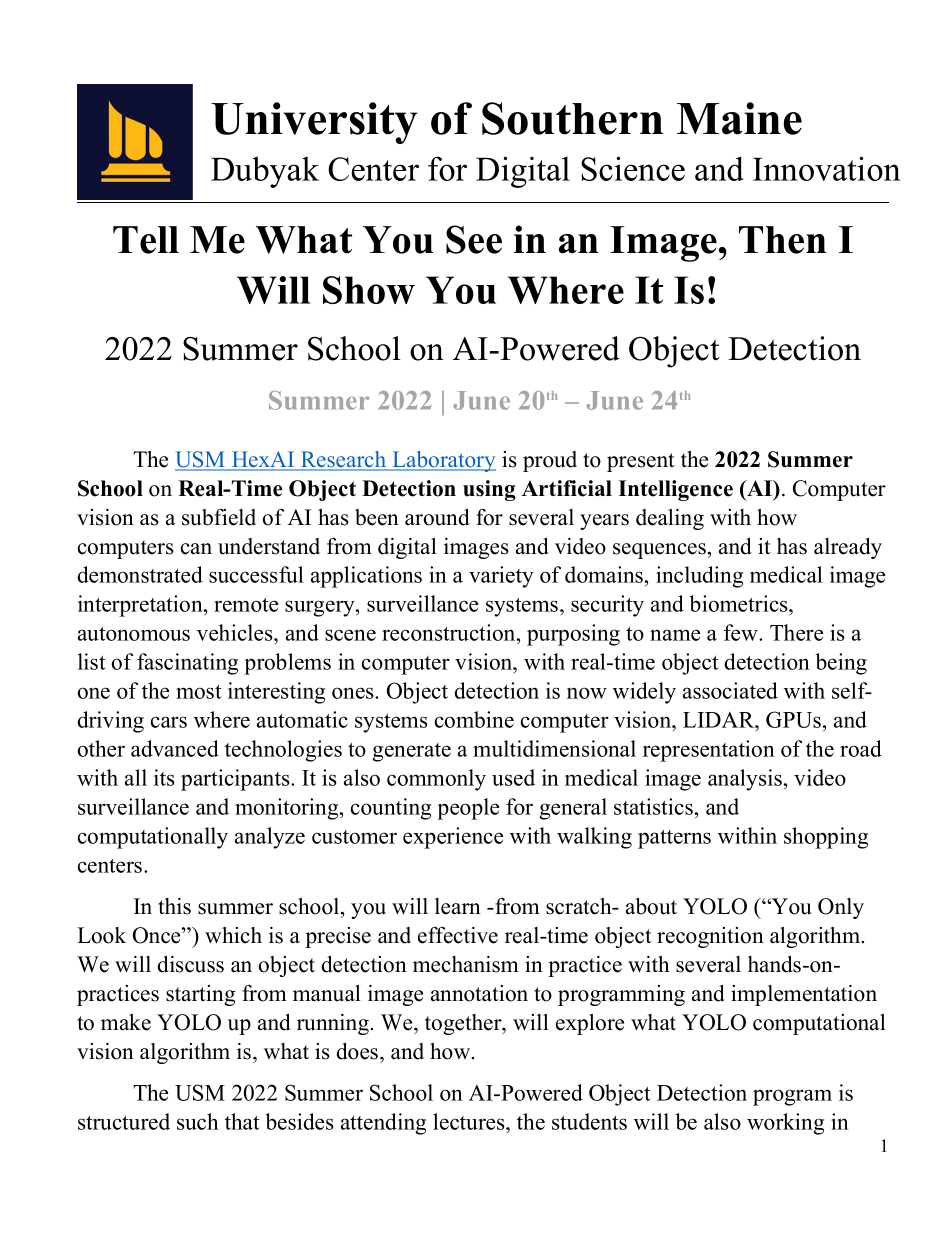  What do you see at coordinates (314, 123) in the page?
I see `University` at bounding box center [314, 123].
